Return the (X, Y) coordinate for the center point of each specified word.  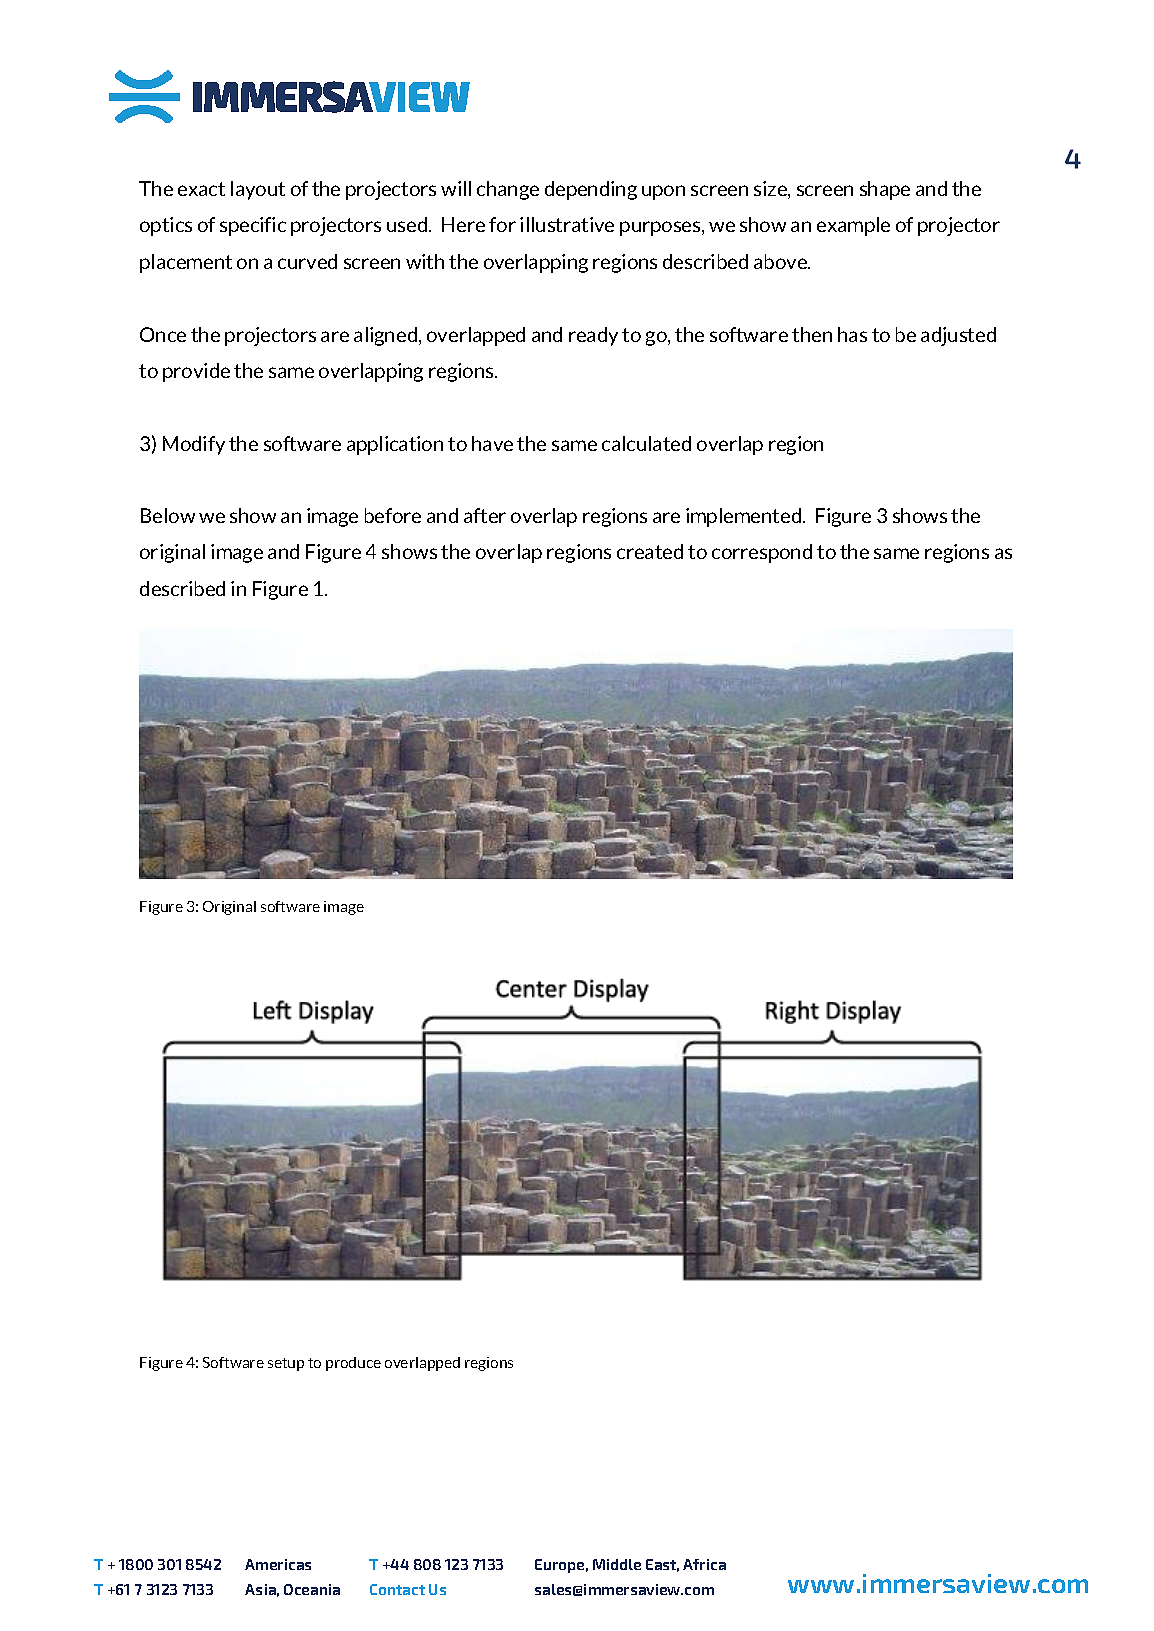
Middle (617, 1564)
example (853, 226)
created (650, 551)
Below (168, 515)
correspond (762, 553)
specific (253, 226)
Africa (704, 1564)
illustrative (567, 224)
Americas (278, 1564)
